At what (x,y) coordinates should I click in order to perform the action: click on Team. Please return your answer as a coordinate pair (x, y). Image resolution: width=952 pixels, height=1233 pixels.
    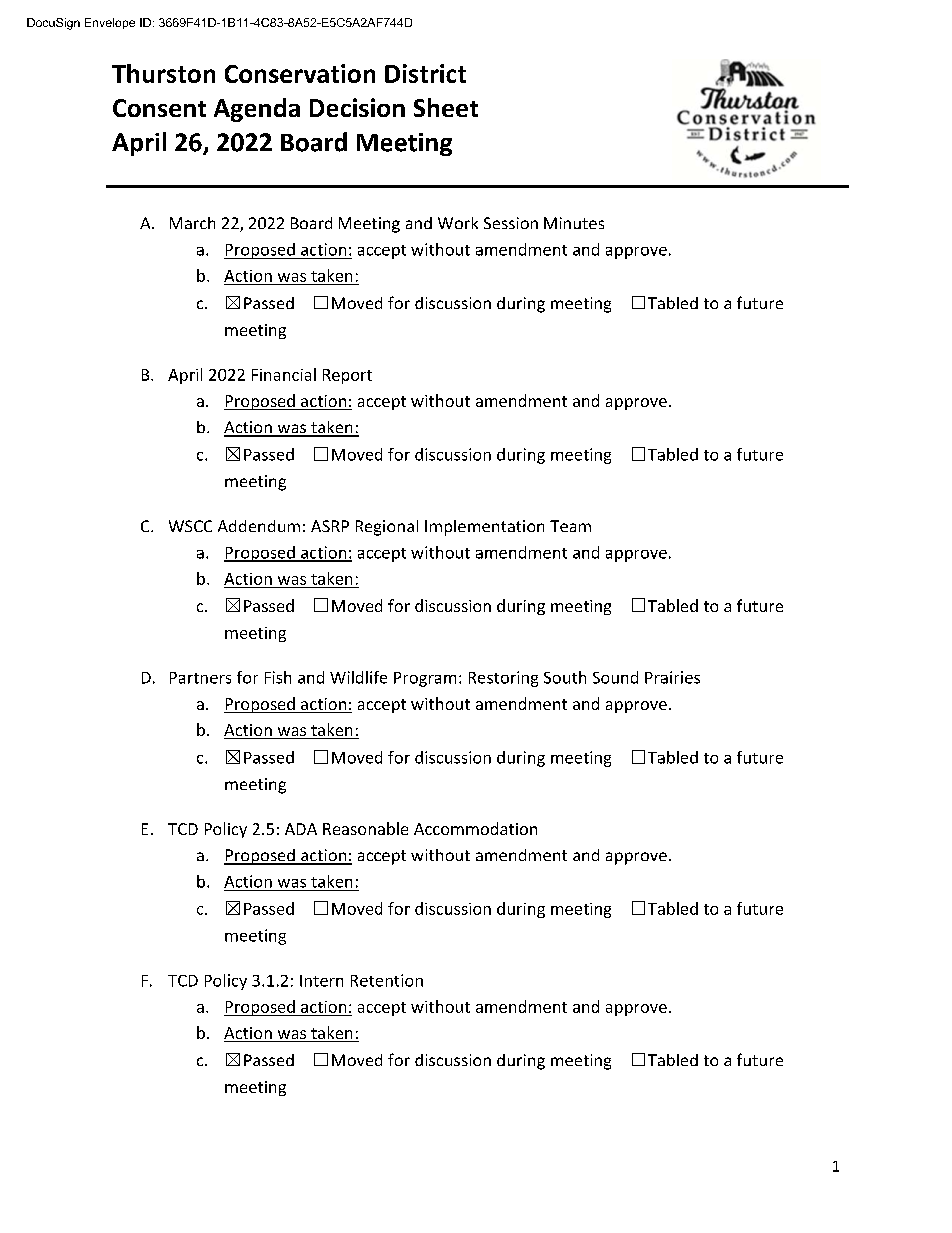
    Looking at the image, I should click on (570, 526).
